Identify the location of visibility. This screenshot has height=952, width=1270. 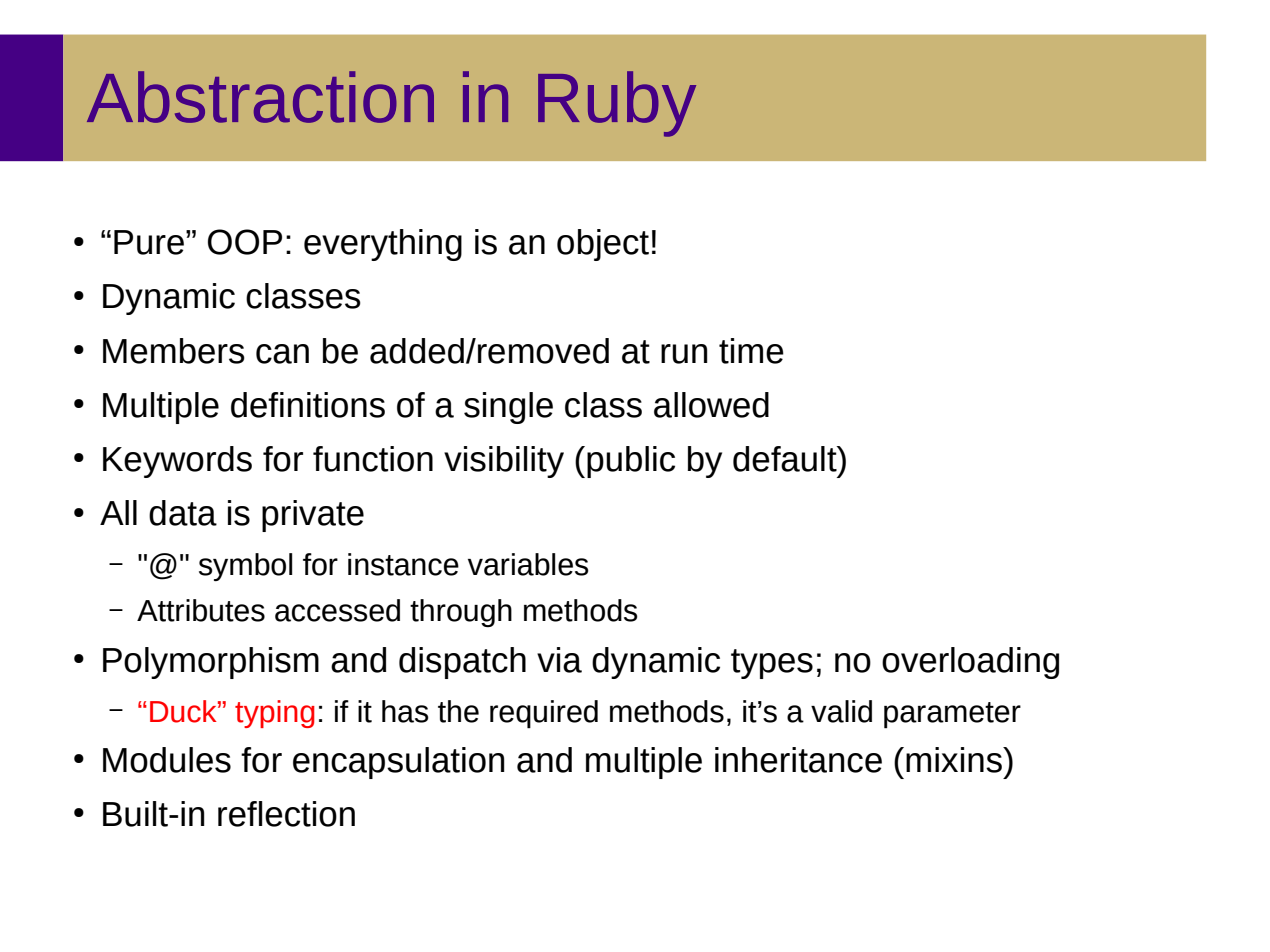
(504, 462).
